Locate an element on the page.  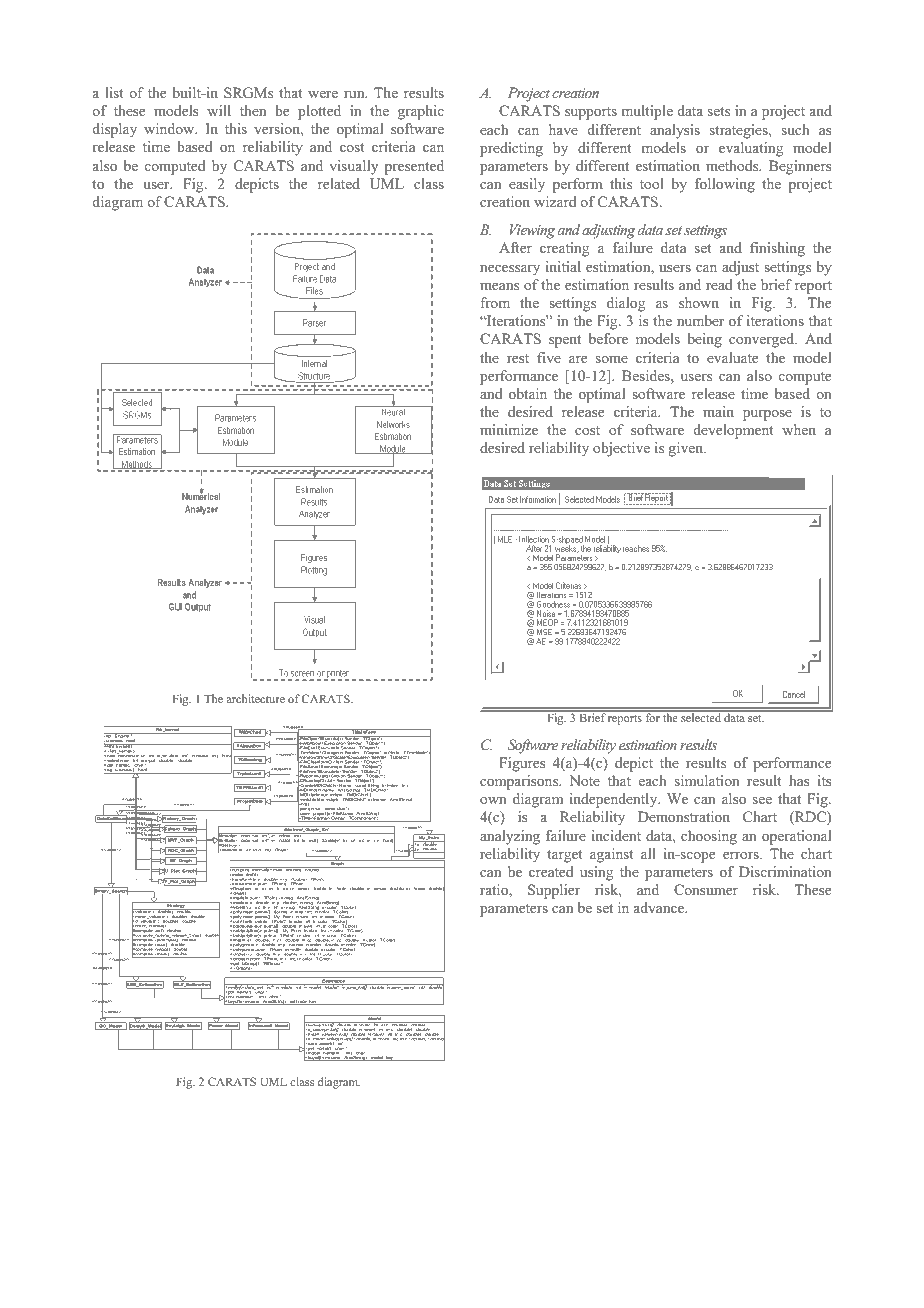
Figures is located at coordinates (522, 764).
